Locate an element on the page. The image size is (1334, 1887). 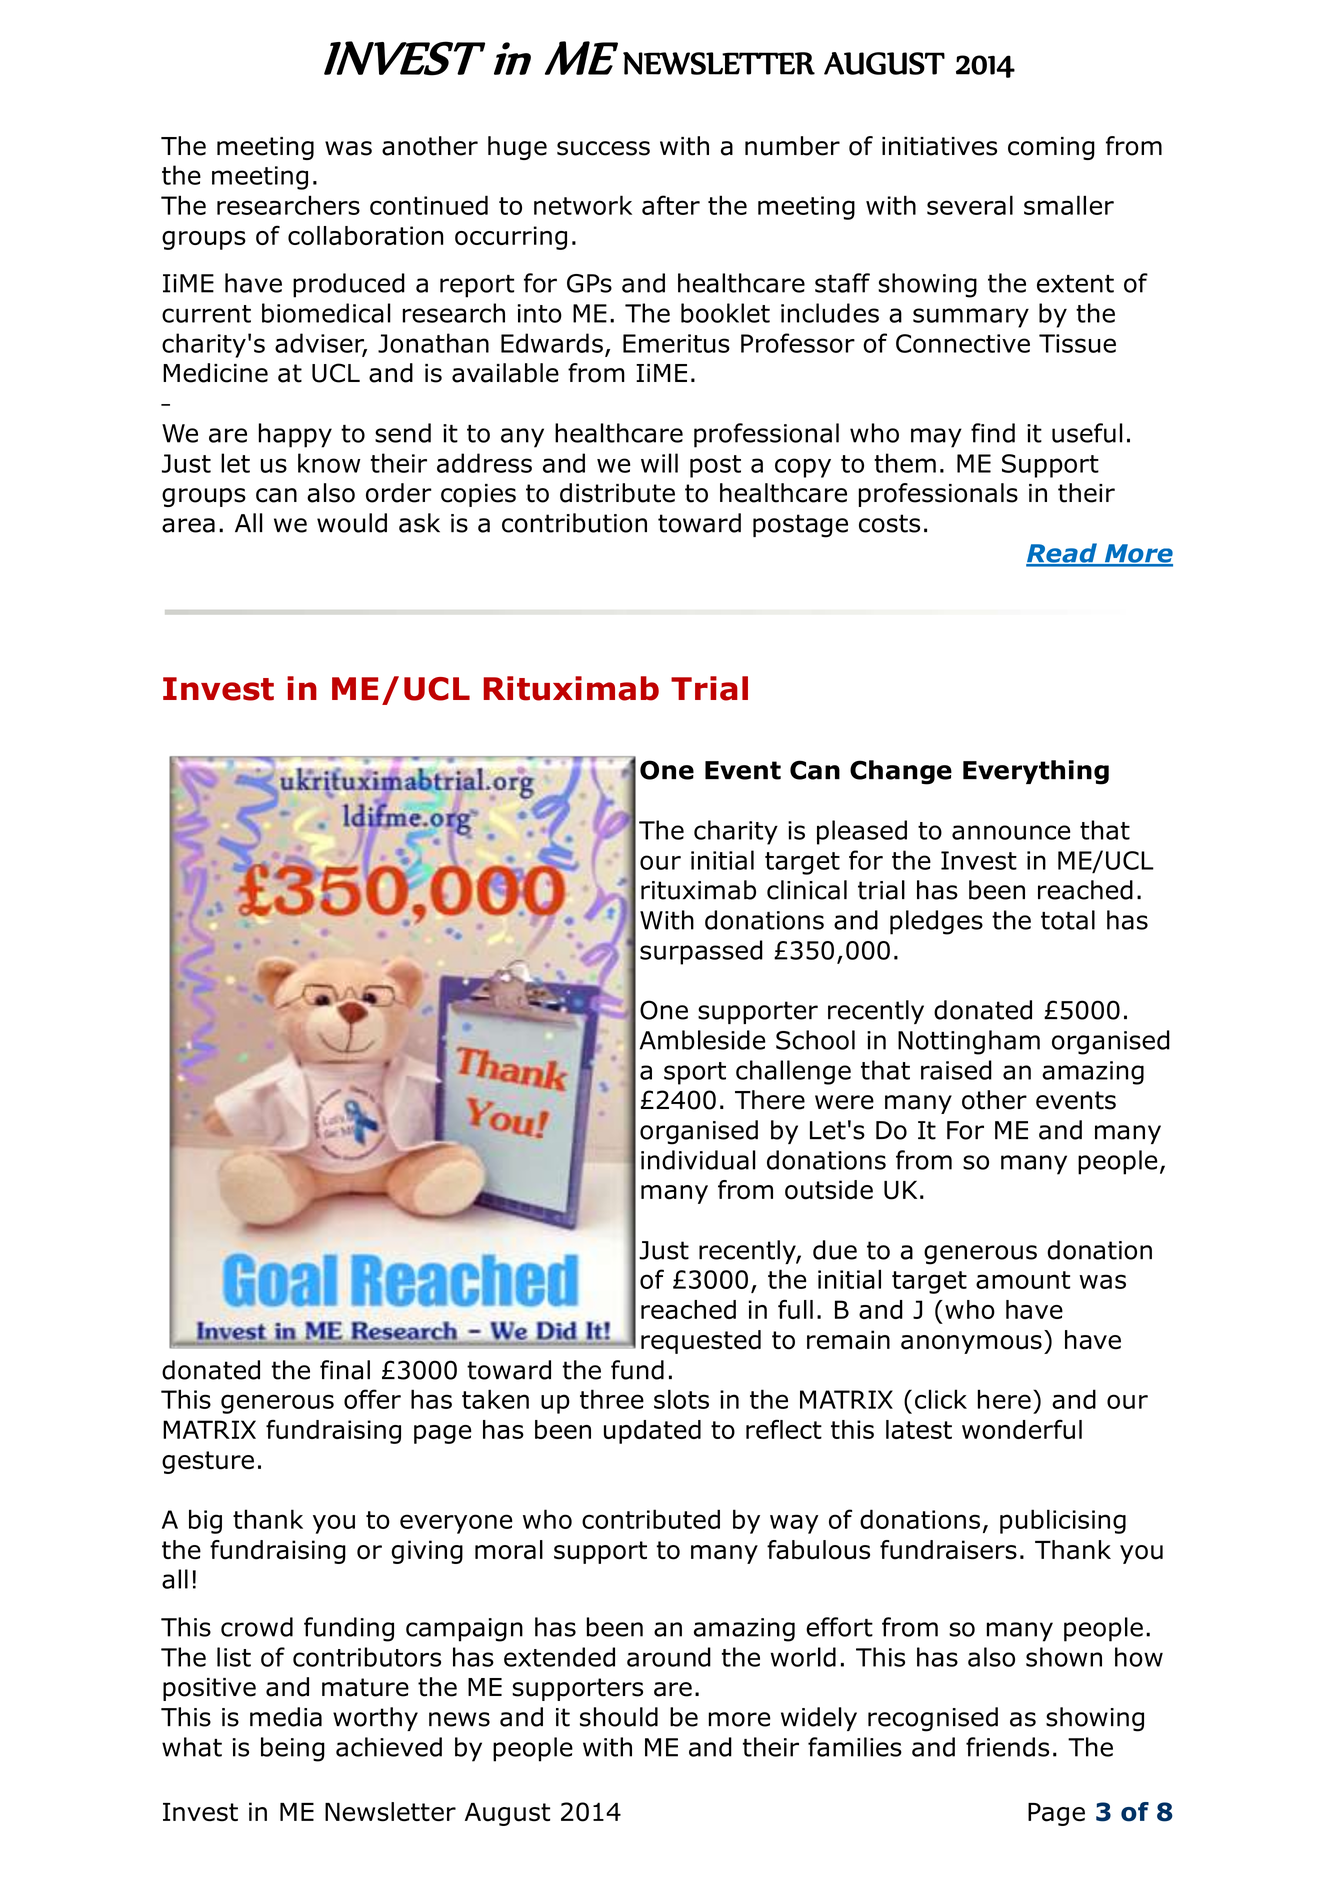
several is located at coordinates (970, 205).
